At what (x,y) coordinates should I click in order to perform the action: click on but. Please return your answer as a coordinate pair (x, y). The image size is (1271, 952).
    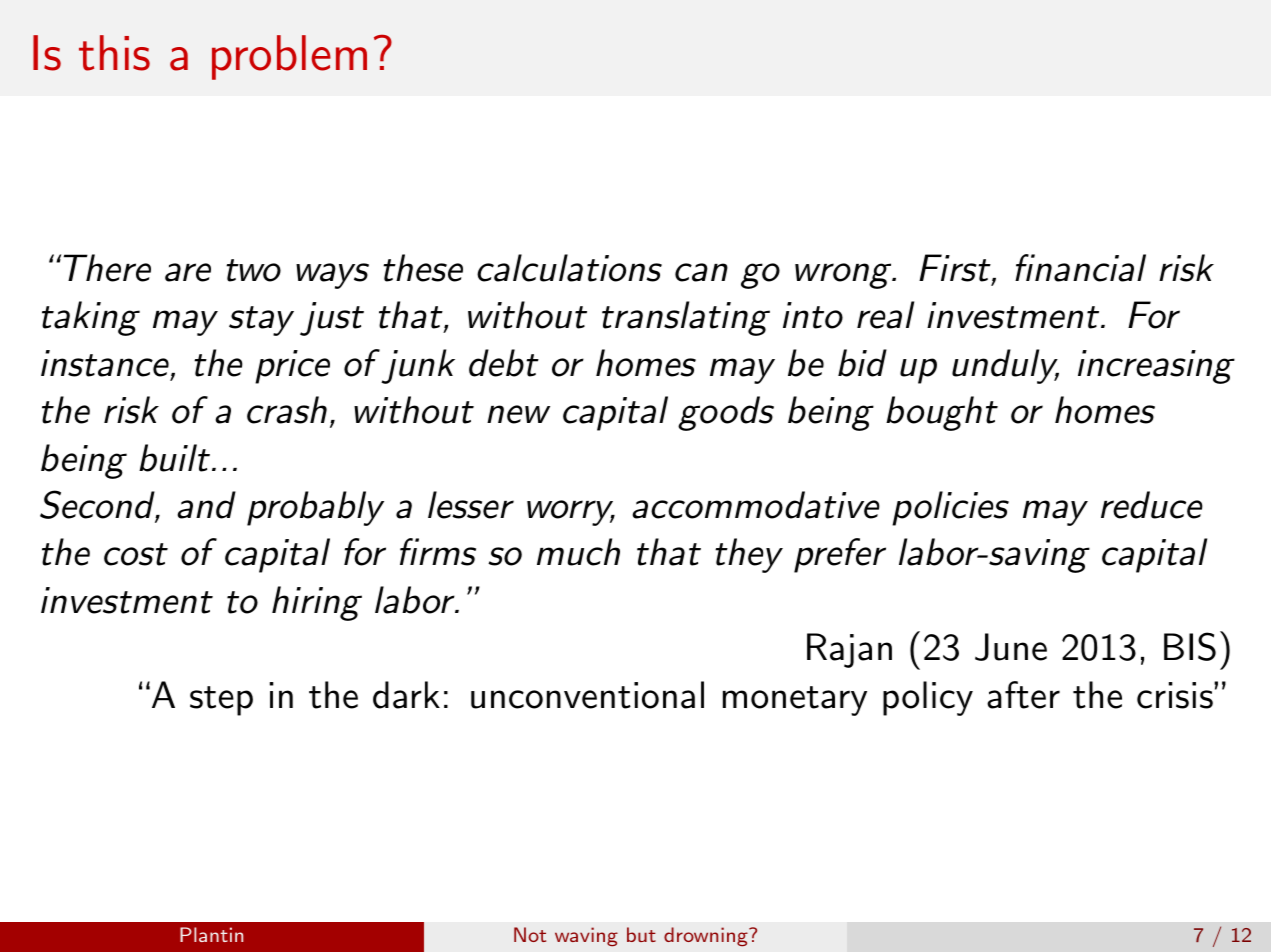
    Looking at the image, I should click on (641, 934).
